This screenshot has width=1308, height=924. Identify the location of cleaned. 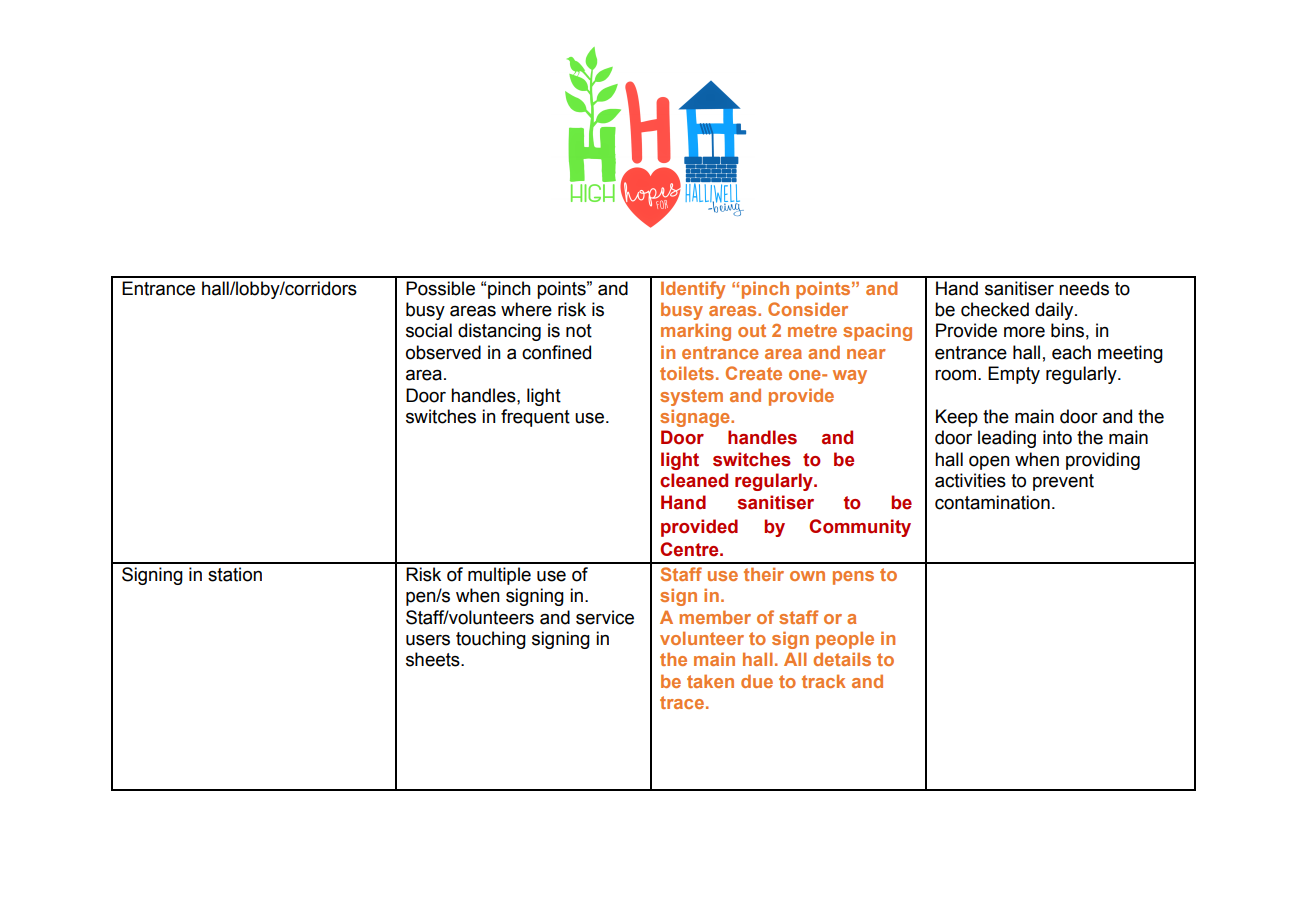
(694, 480).
